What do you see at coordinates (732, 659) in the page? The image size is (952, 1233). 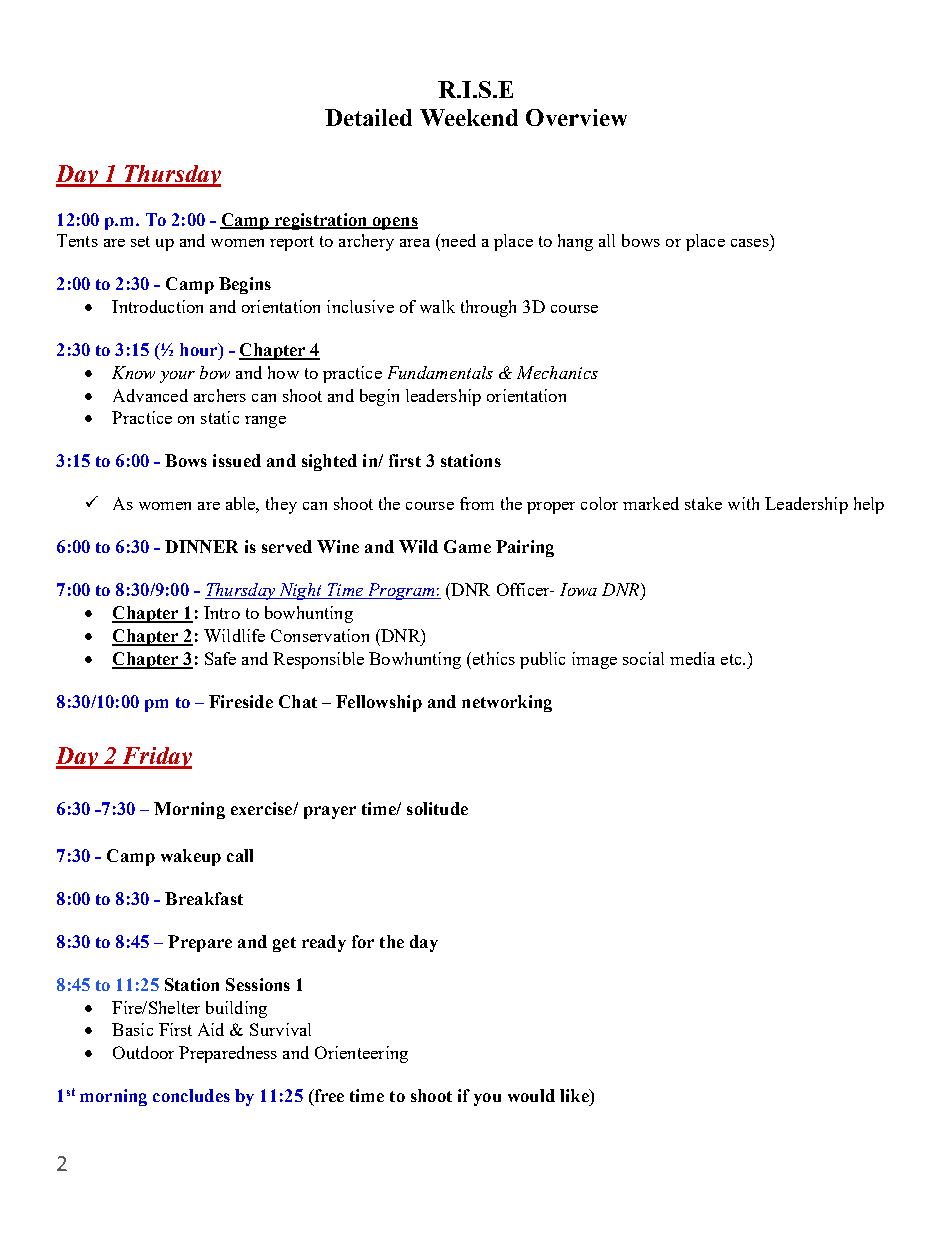 I see `etc` at bounding box center [732, 659].
